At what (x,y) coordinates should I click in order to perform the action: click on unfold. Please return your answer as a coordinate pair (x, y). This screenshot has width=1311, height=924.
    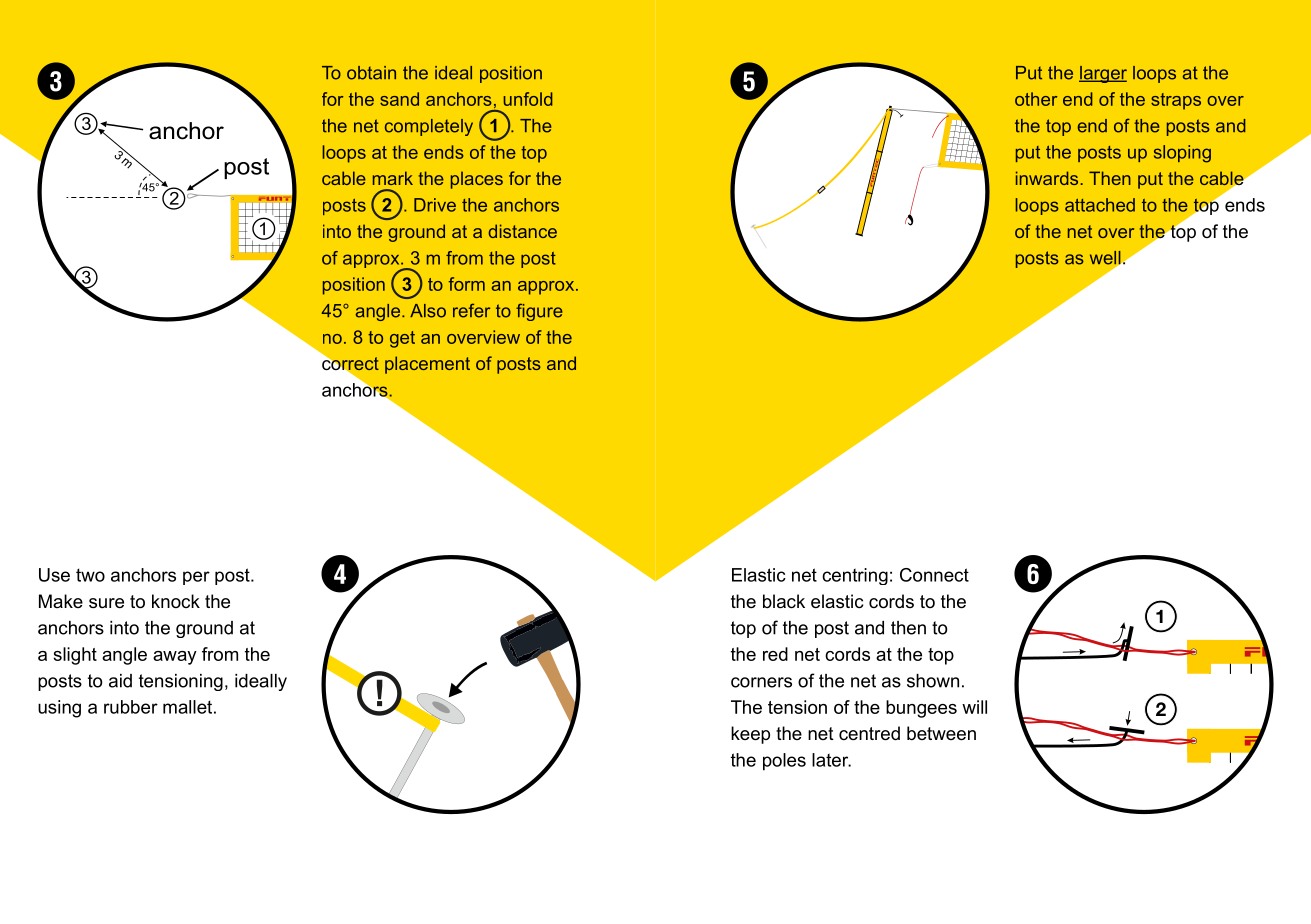
    Looking at the image, I should click on (528, 99).
